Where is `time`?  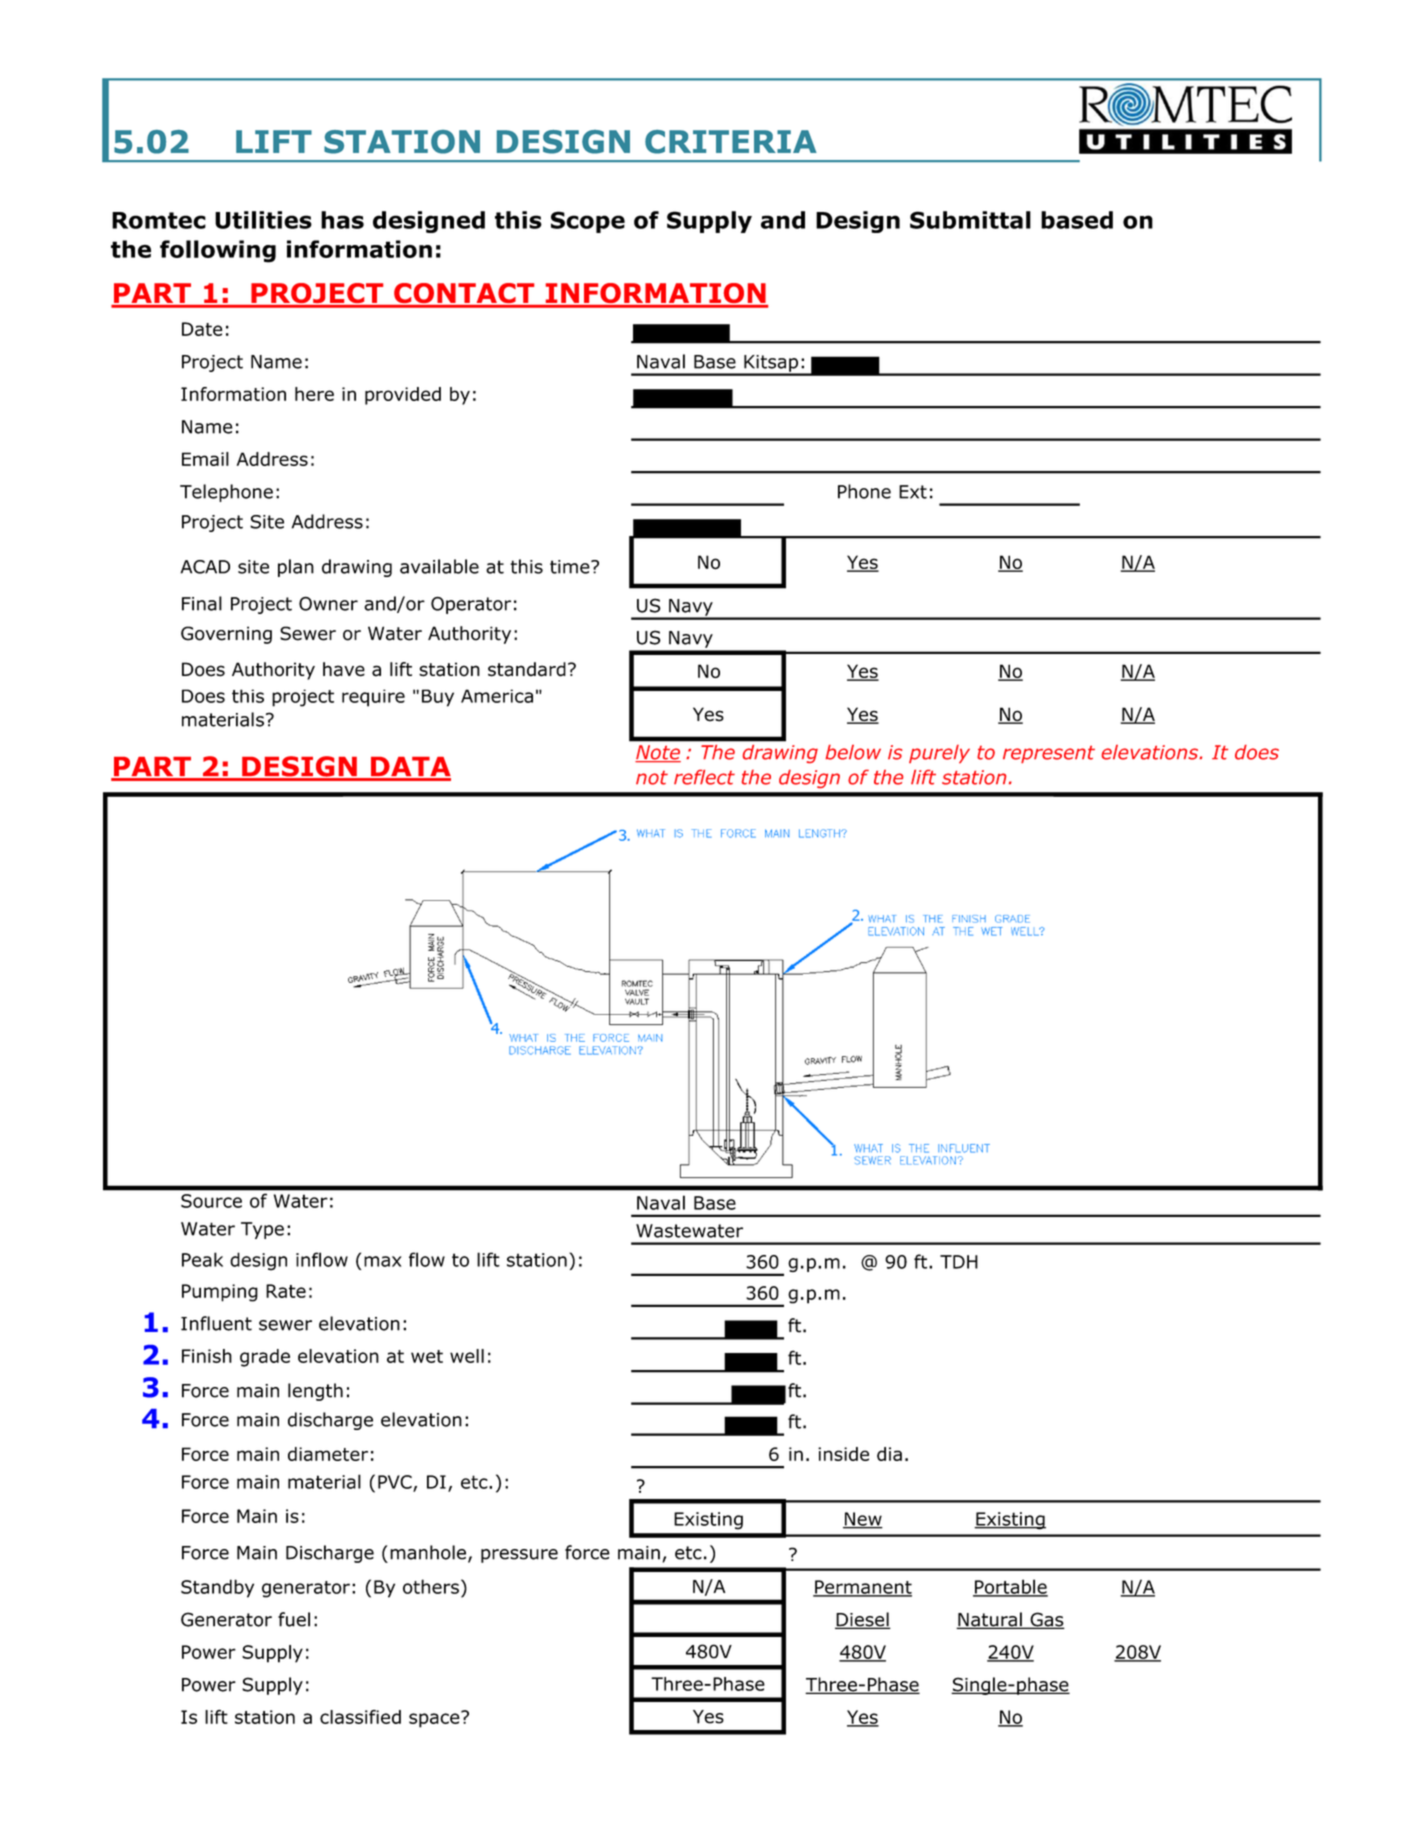 time is located at coordinates (571, 567).
